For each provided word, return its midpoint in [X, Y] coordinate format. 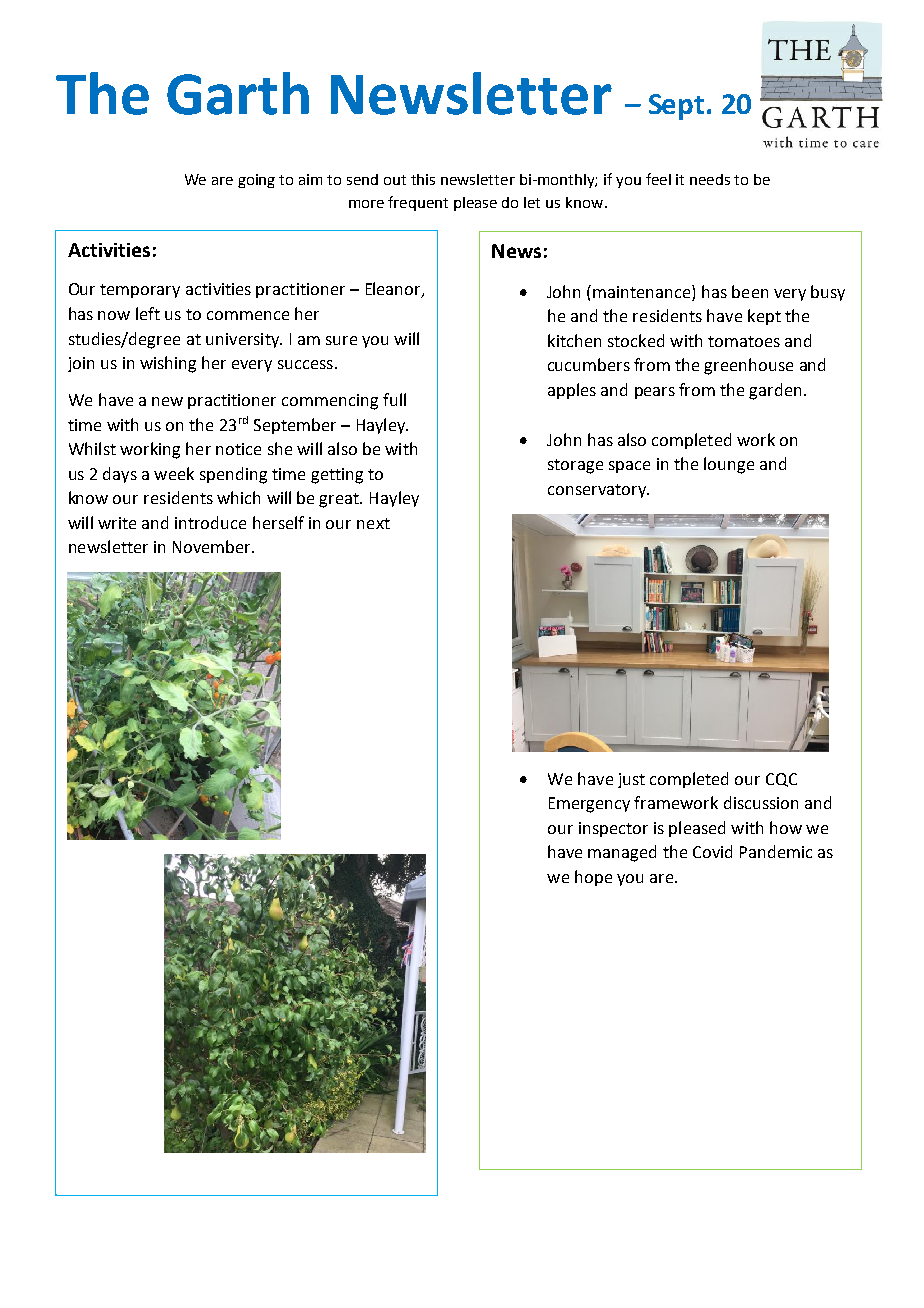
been [750, 291]
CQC [781, 780]
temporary [140, 291]
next [373, 523]
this [423, 179]
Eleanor [394, 290]
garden [775, 391]
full [394, 399]
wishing [168, 364]
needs [710, 179]
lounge [729, 465]
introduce [210, 522]
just [631, 780]
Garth [238, 93]
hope [593, 878]
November [213, 546]
